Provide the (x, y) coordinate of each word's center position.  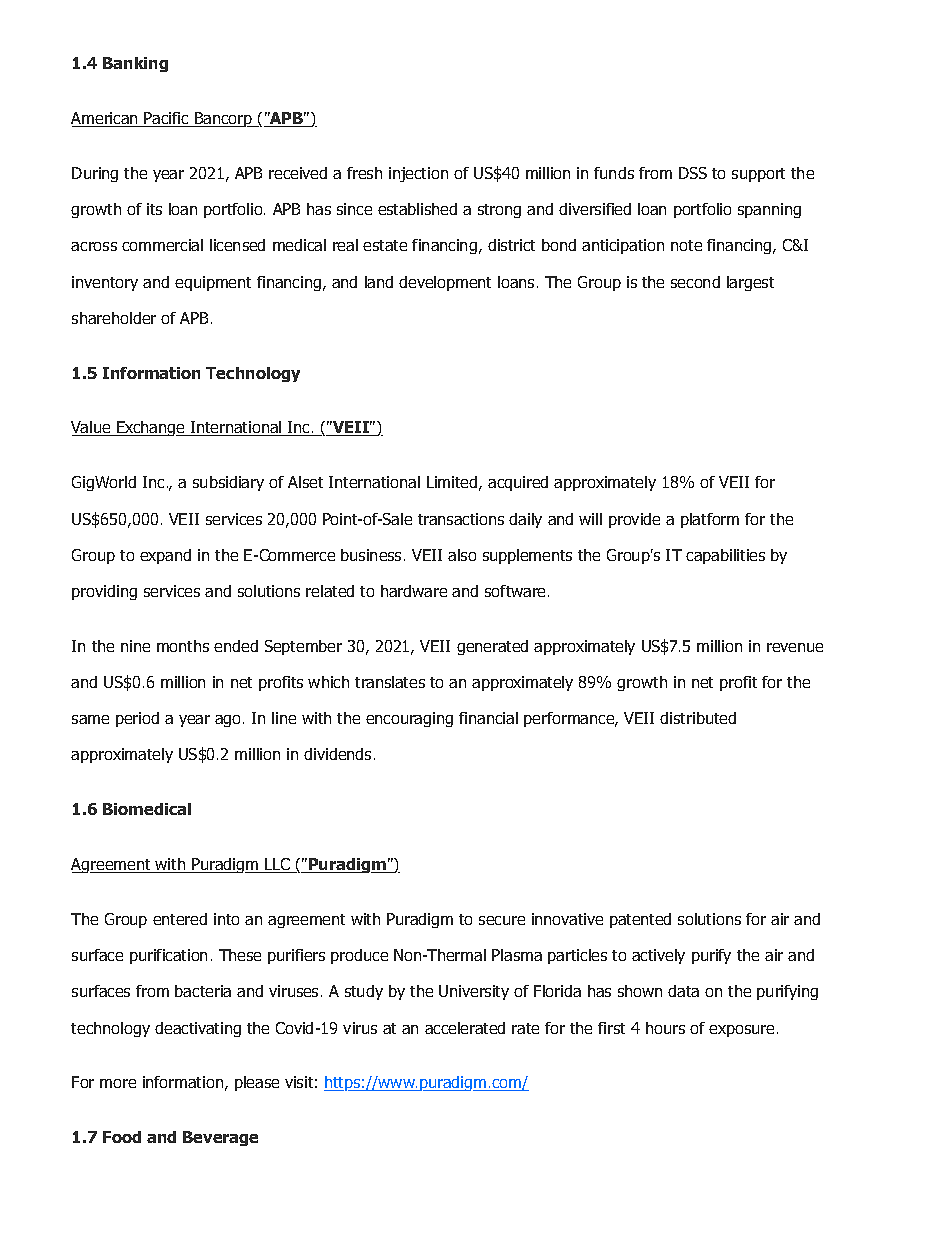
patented (640, 920)
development (445, 283)
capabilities (725, 556)
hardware (414, 591)
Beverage (220, 1138)
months (183, 646)
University (474, 992)
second (695, 282)
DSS (693, 173)
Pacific (167, 119)
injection (418, 174)
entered (180, 919)
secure (502, 920)
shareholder (114, 318)
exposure (741, 1031)
